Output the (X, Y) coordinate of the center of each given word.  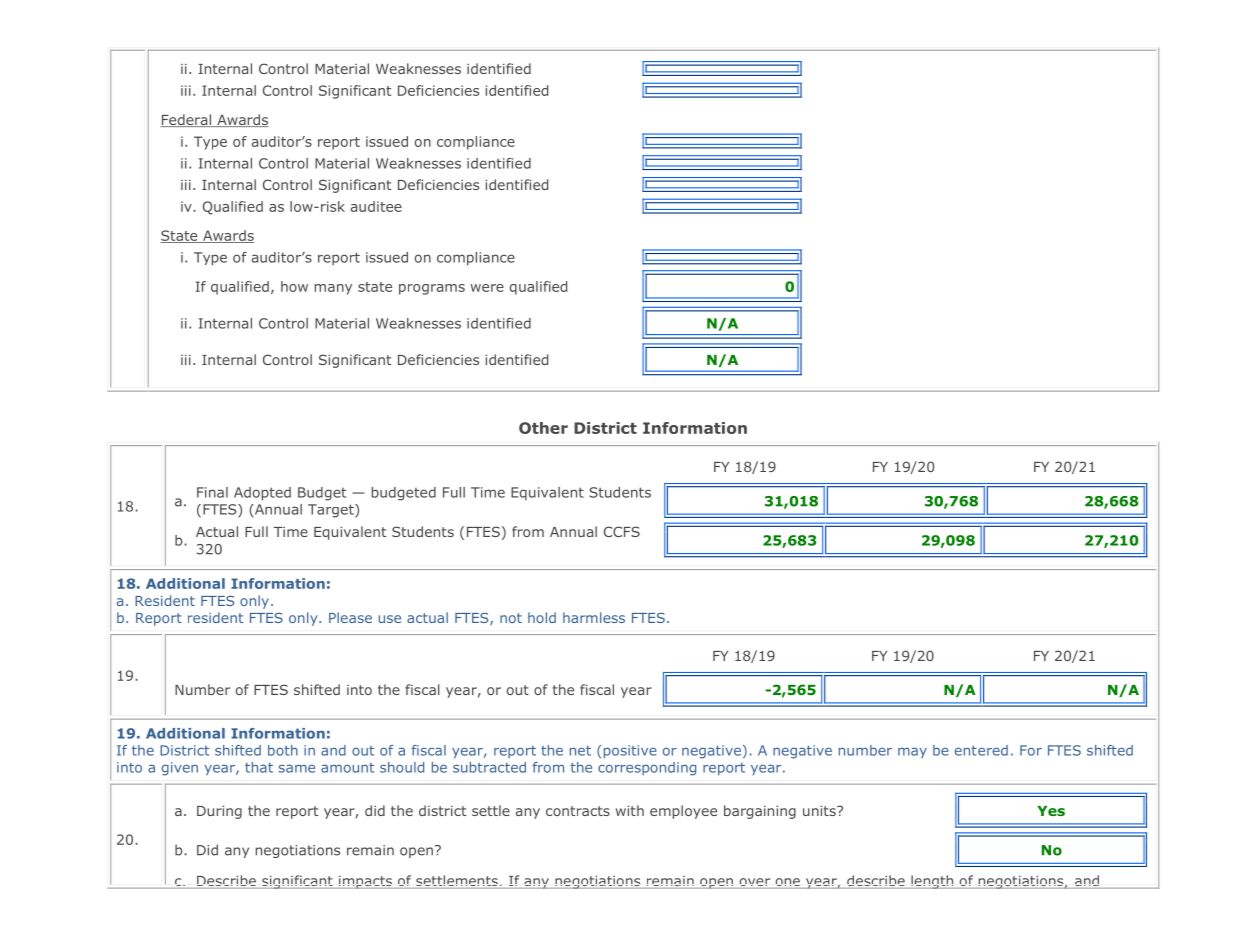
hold (542, 617)
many (333, 289)
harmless (594, 617)
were (487, 288)
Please (350, 617)
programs (432, 289)
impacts (365, 882)
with (630, 810)
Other (543, 428)
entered (981, 750)
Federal (187, 120)
